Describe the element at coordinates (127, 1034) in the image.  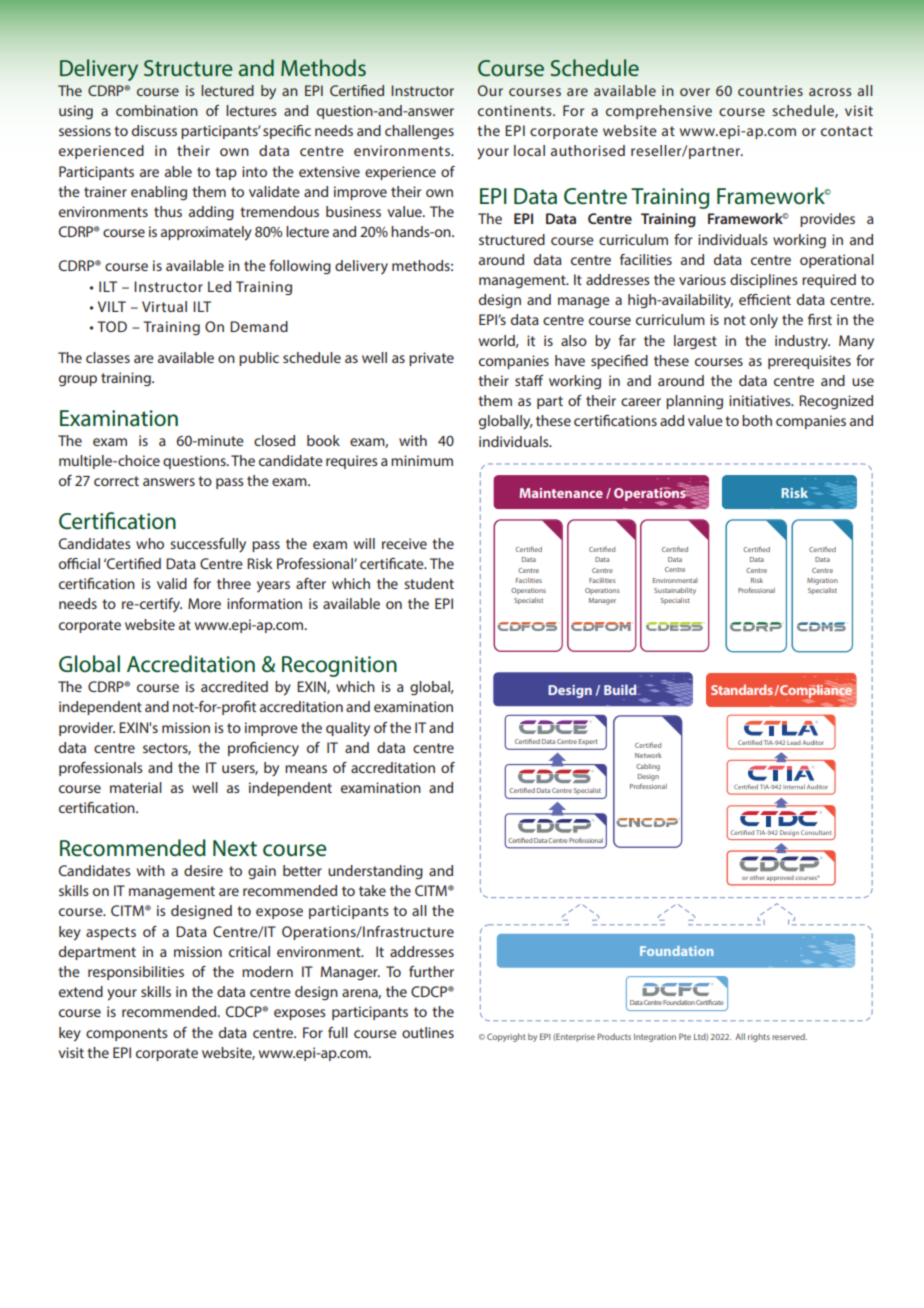
I see `components` at that location.
